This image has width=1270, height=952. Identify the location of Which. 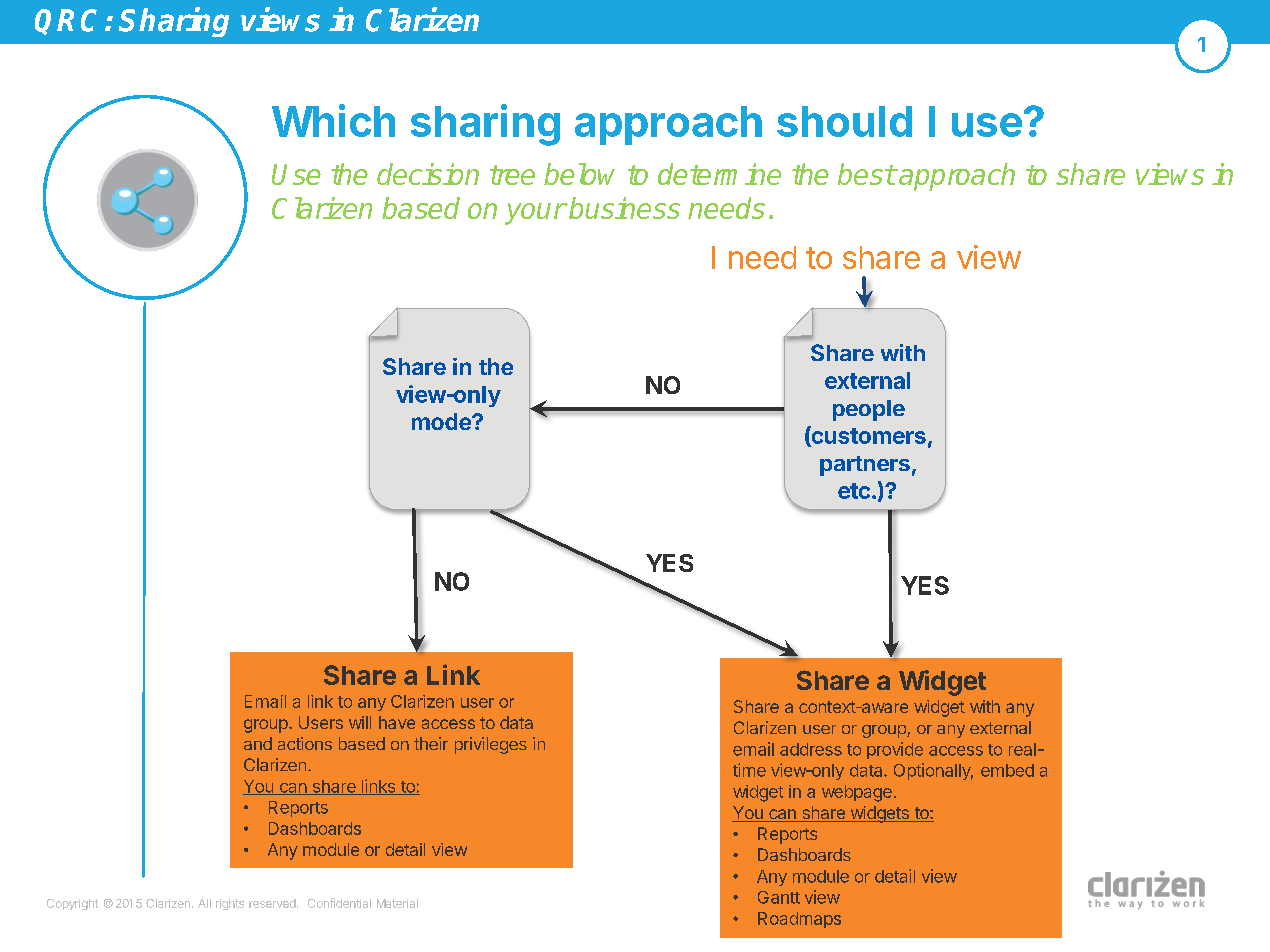
(333, 120).
